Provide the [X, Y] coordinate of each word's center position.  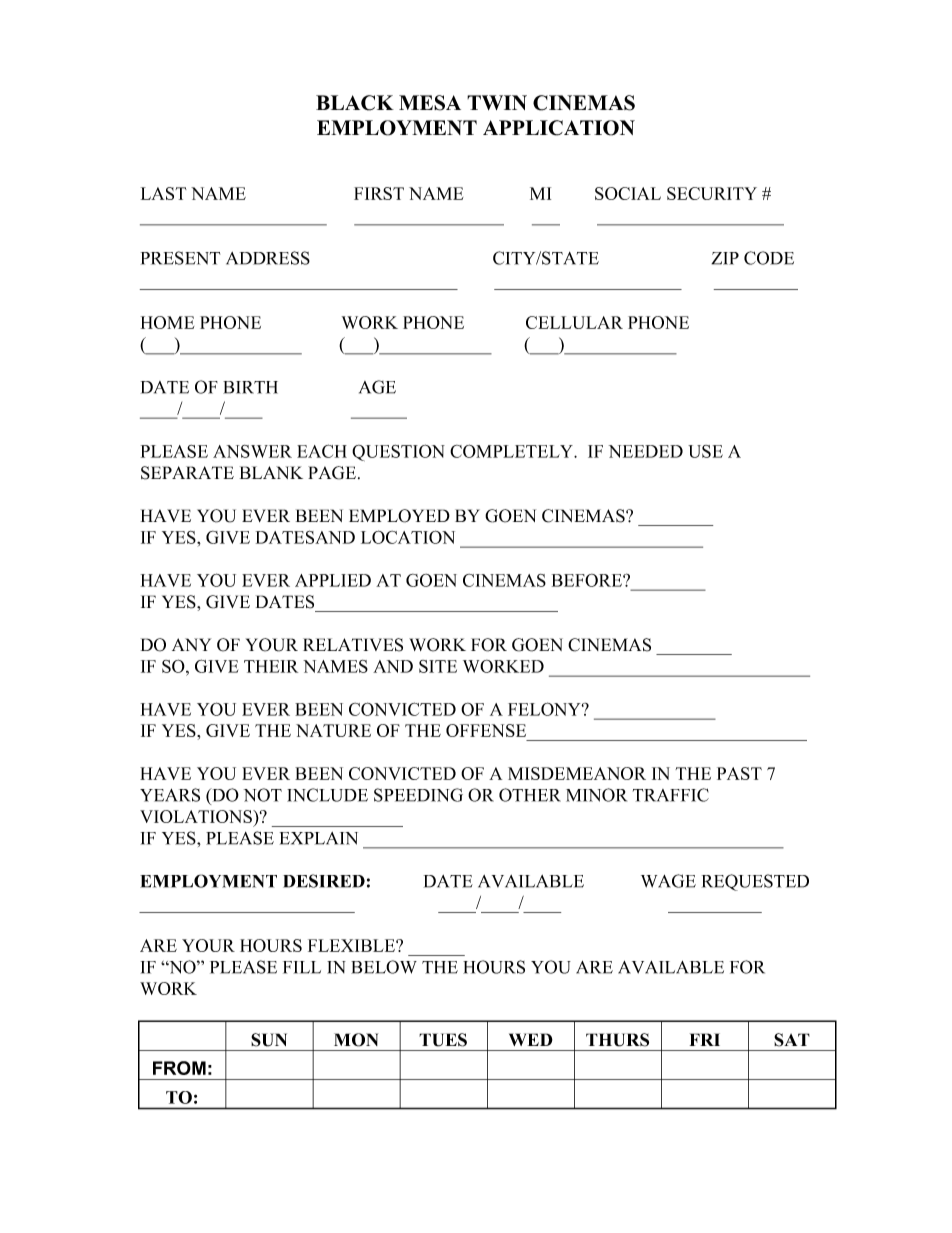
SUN [269, 1040]
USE [705, 451]
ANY [191, 644]
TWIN [497, 102]
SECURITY [712, 193]
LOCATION [408, 537]
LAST [164, 193]
